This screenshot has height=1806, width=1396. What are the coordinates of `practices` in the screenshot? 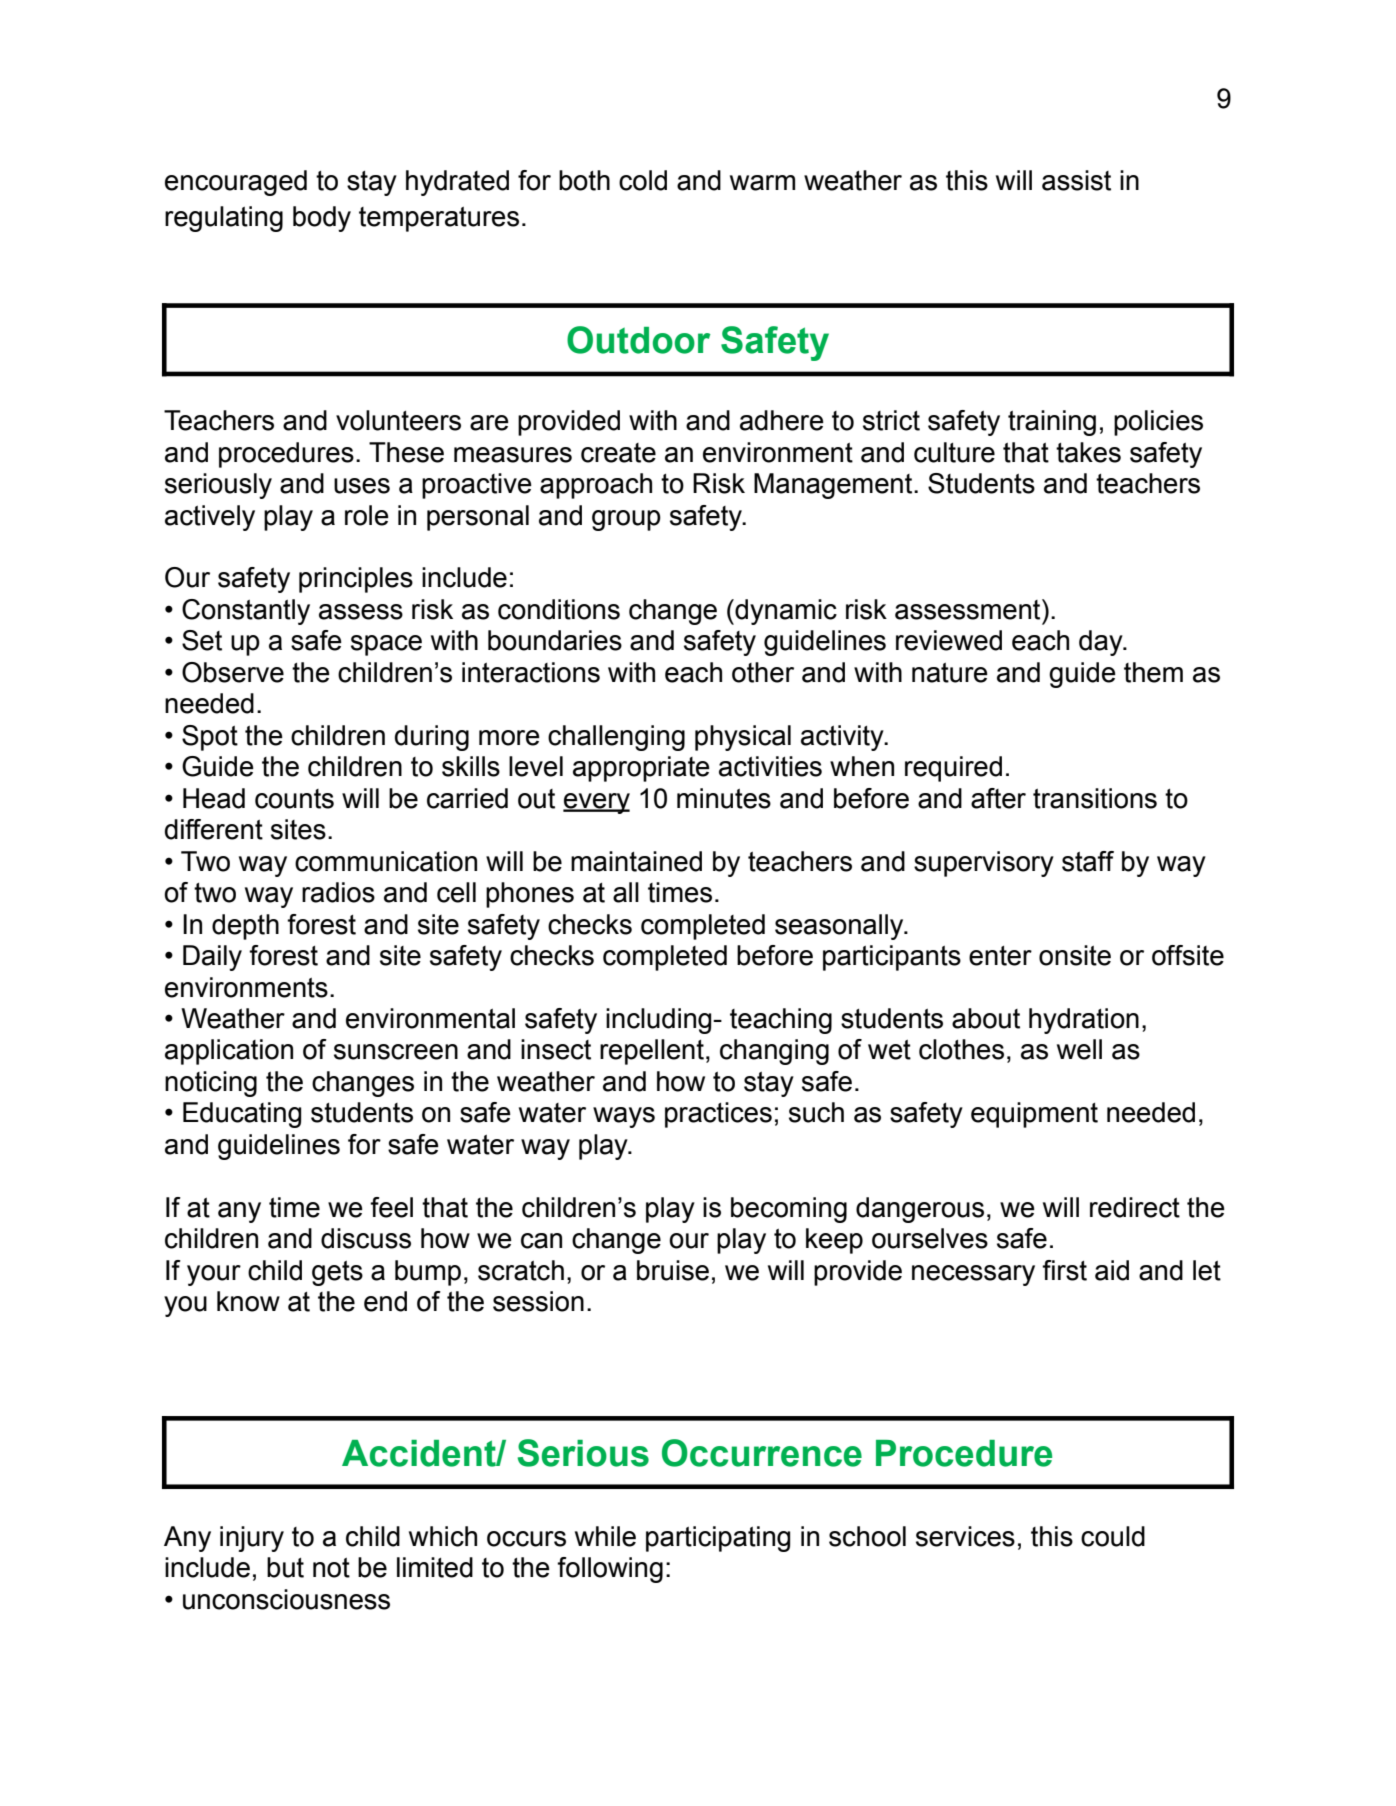 It's located at (718, 1115).
